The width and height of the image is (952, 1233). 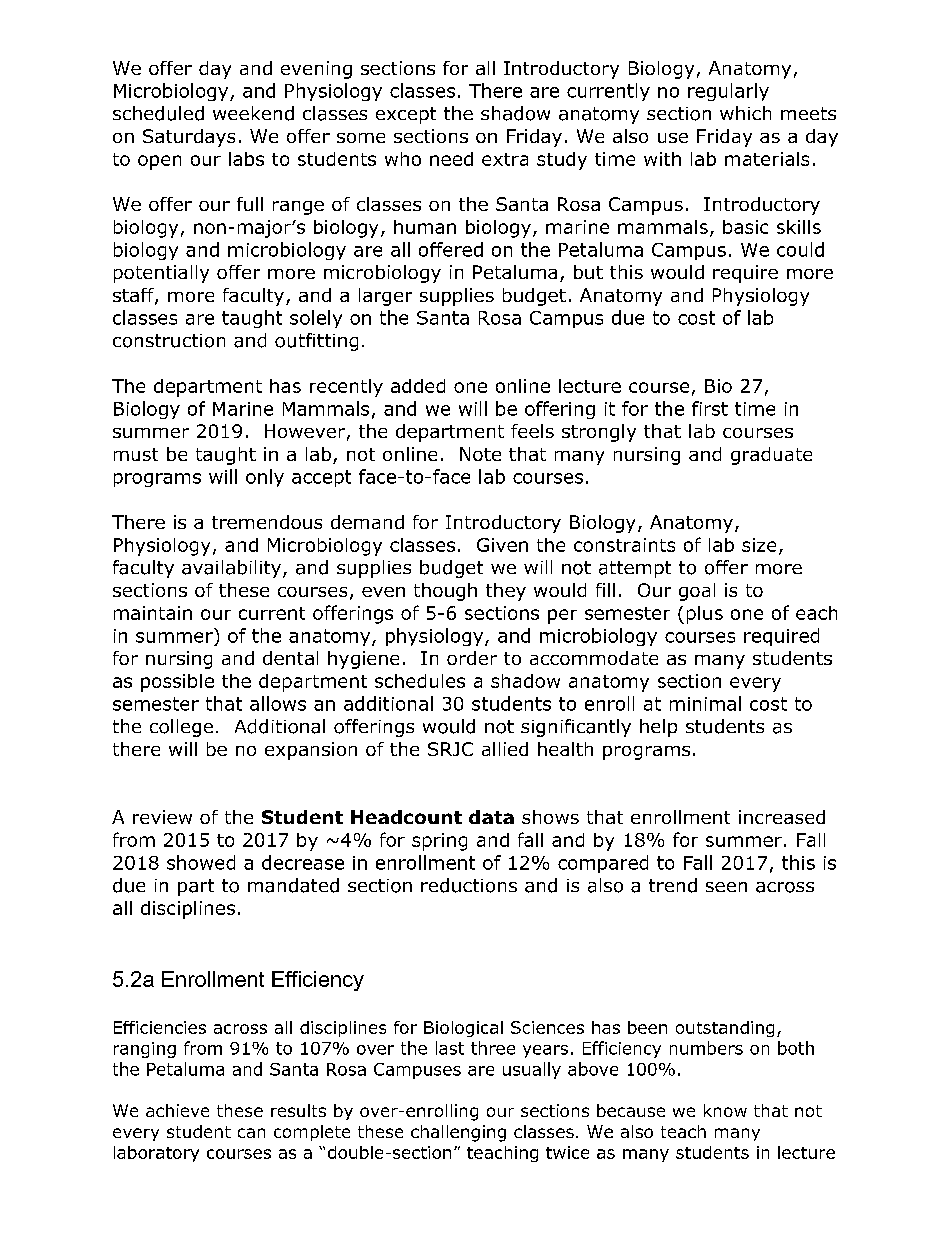 I want to click on graduate, so click(x=771, y=456).
